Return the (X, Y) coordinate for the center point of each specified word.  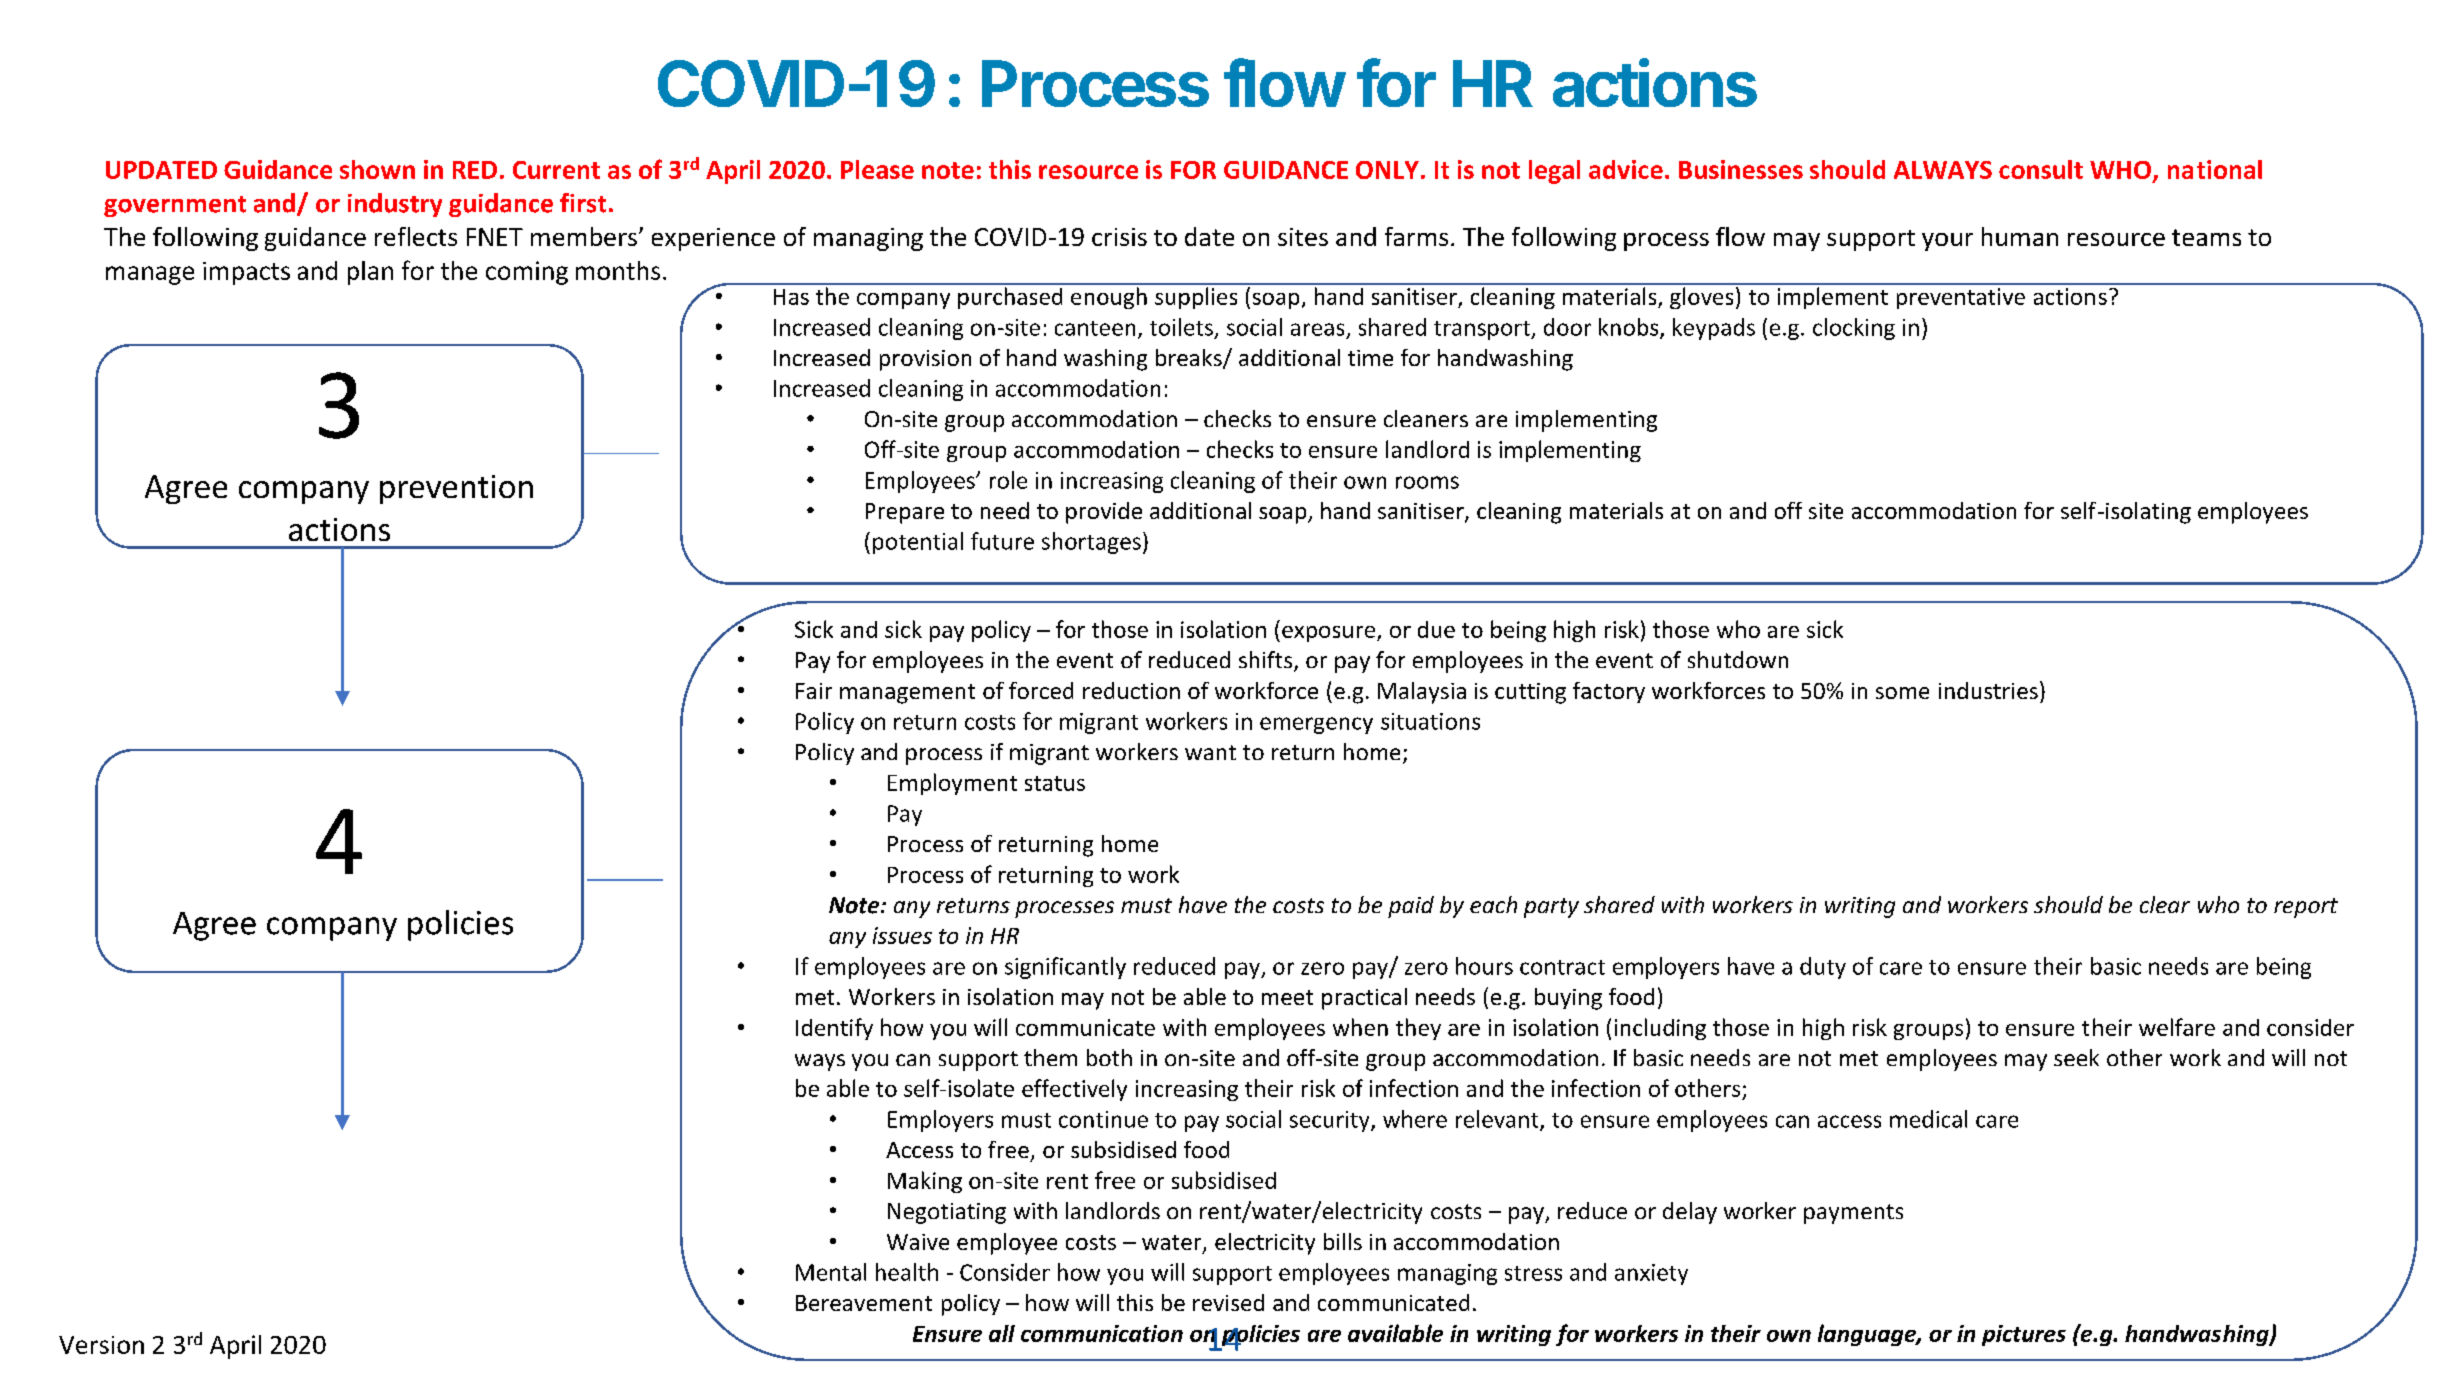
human (2020, 236)
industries (1988, 690)
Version (101, 1345)
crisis (1119, 237)
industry (395, 205)
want (1210, 752)
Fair (814, 691)
